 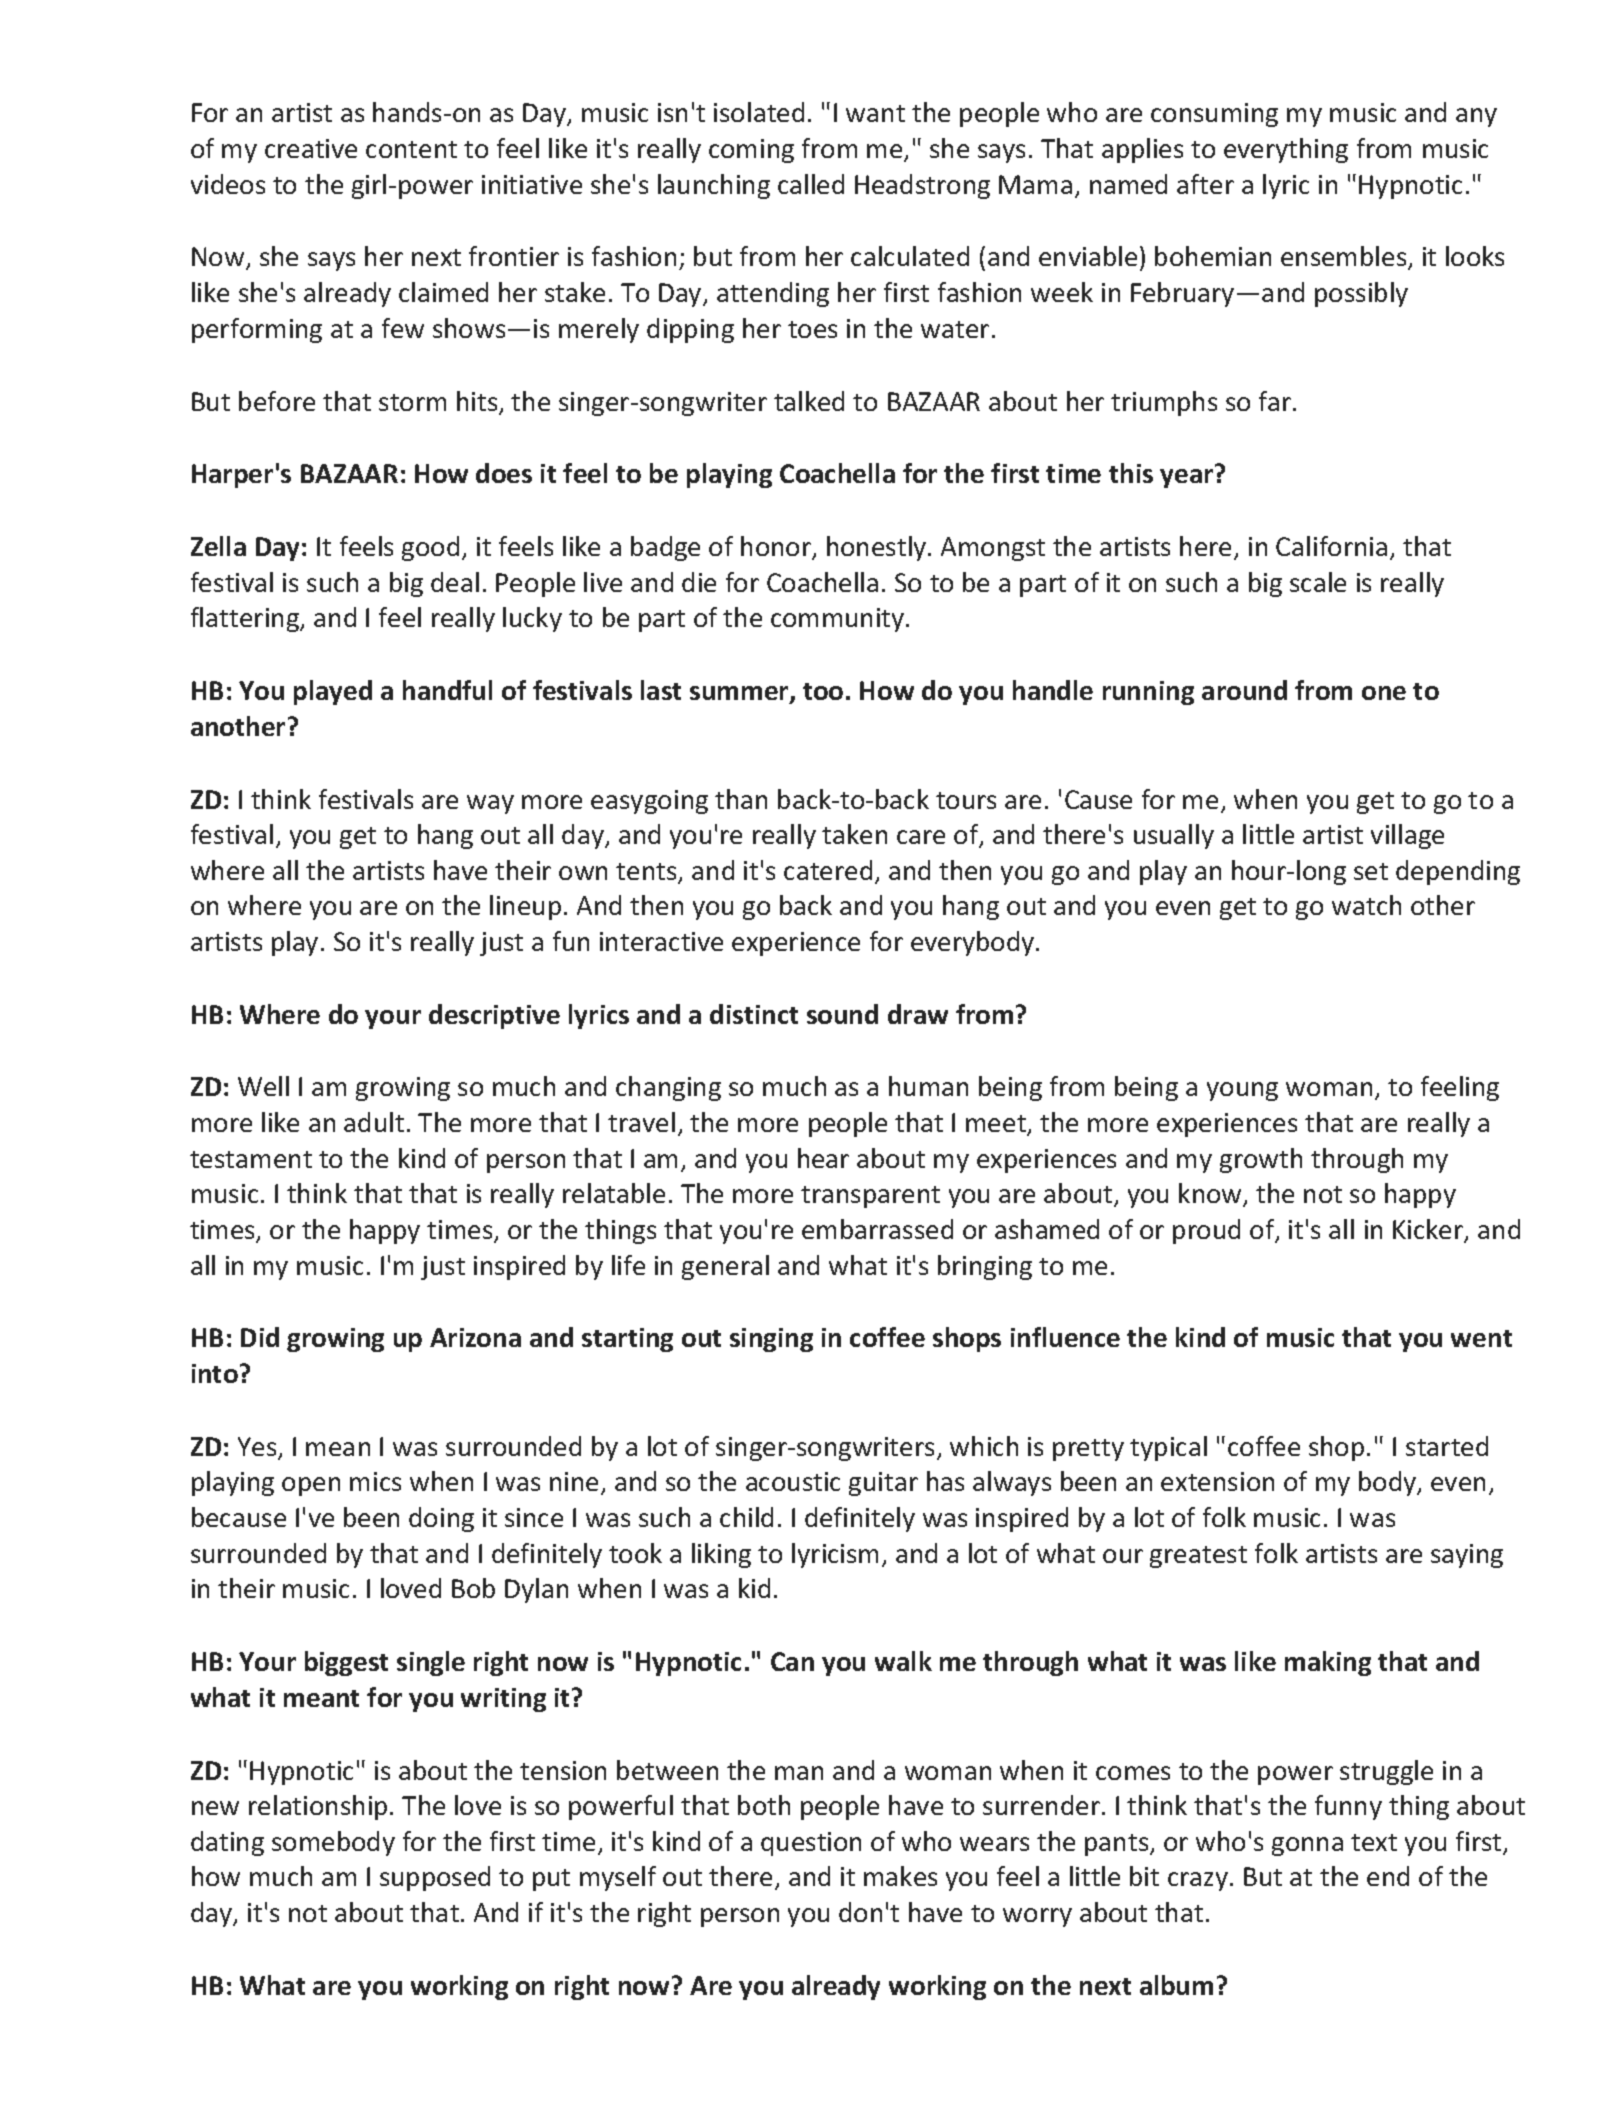 I want to click on went, so click(x=1481, y=1338).
